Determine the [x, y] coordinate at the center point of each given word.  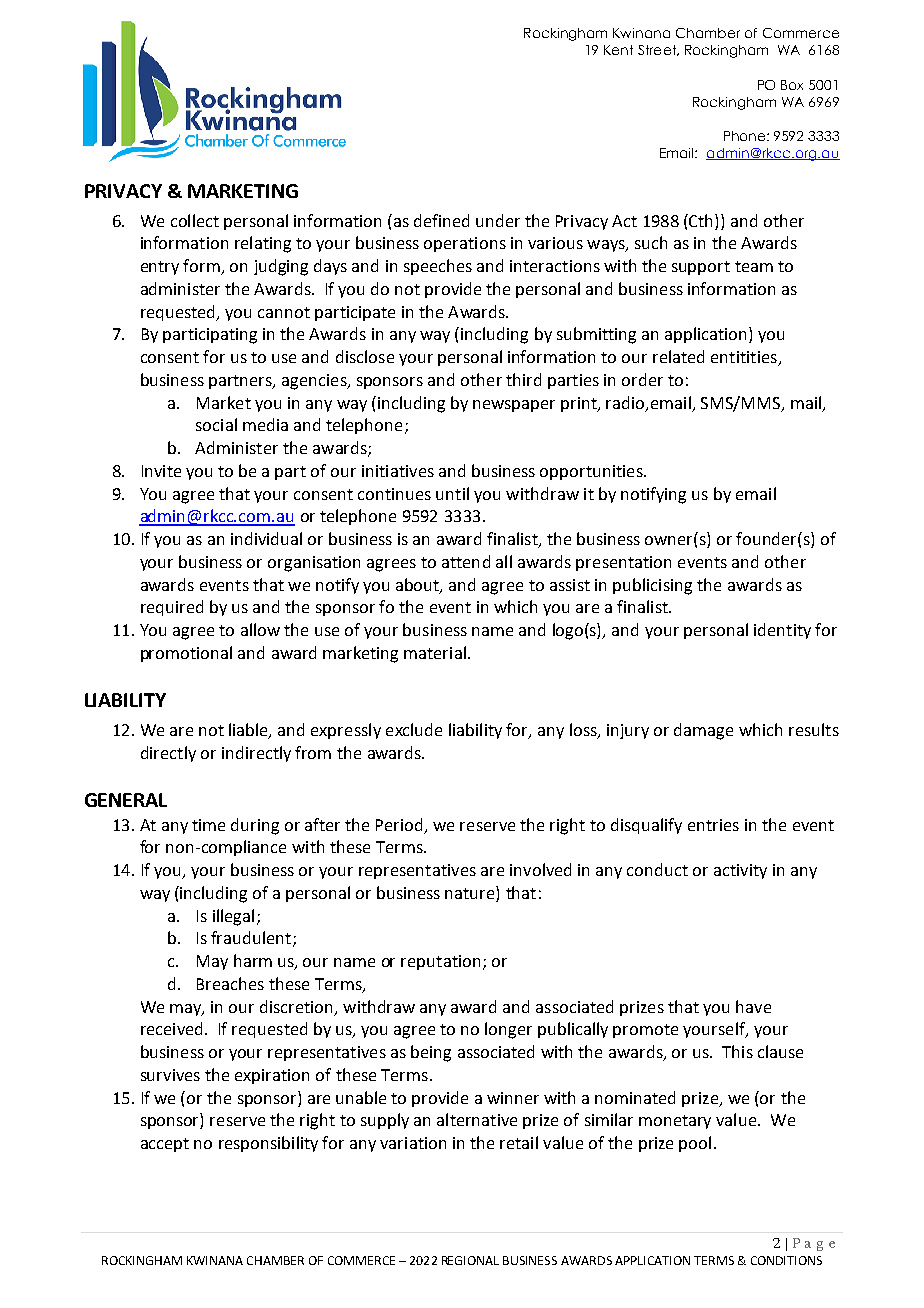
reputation [440, 962]
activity [740, 871]
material [435, 652]
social [216, 424]
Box [792, 85]
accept [165, 1145]
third [523, 379]
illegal [233, 917]
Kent [618, 50]
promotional [186, 654]
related [678, 356]
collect [195, 220]
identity [782, 631]
